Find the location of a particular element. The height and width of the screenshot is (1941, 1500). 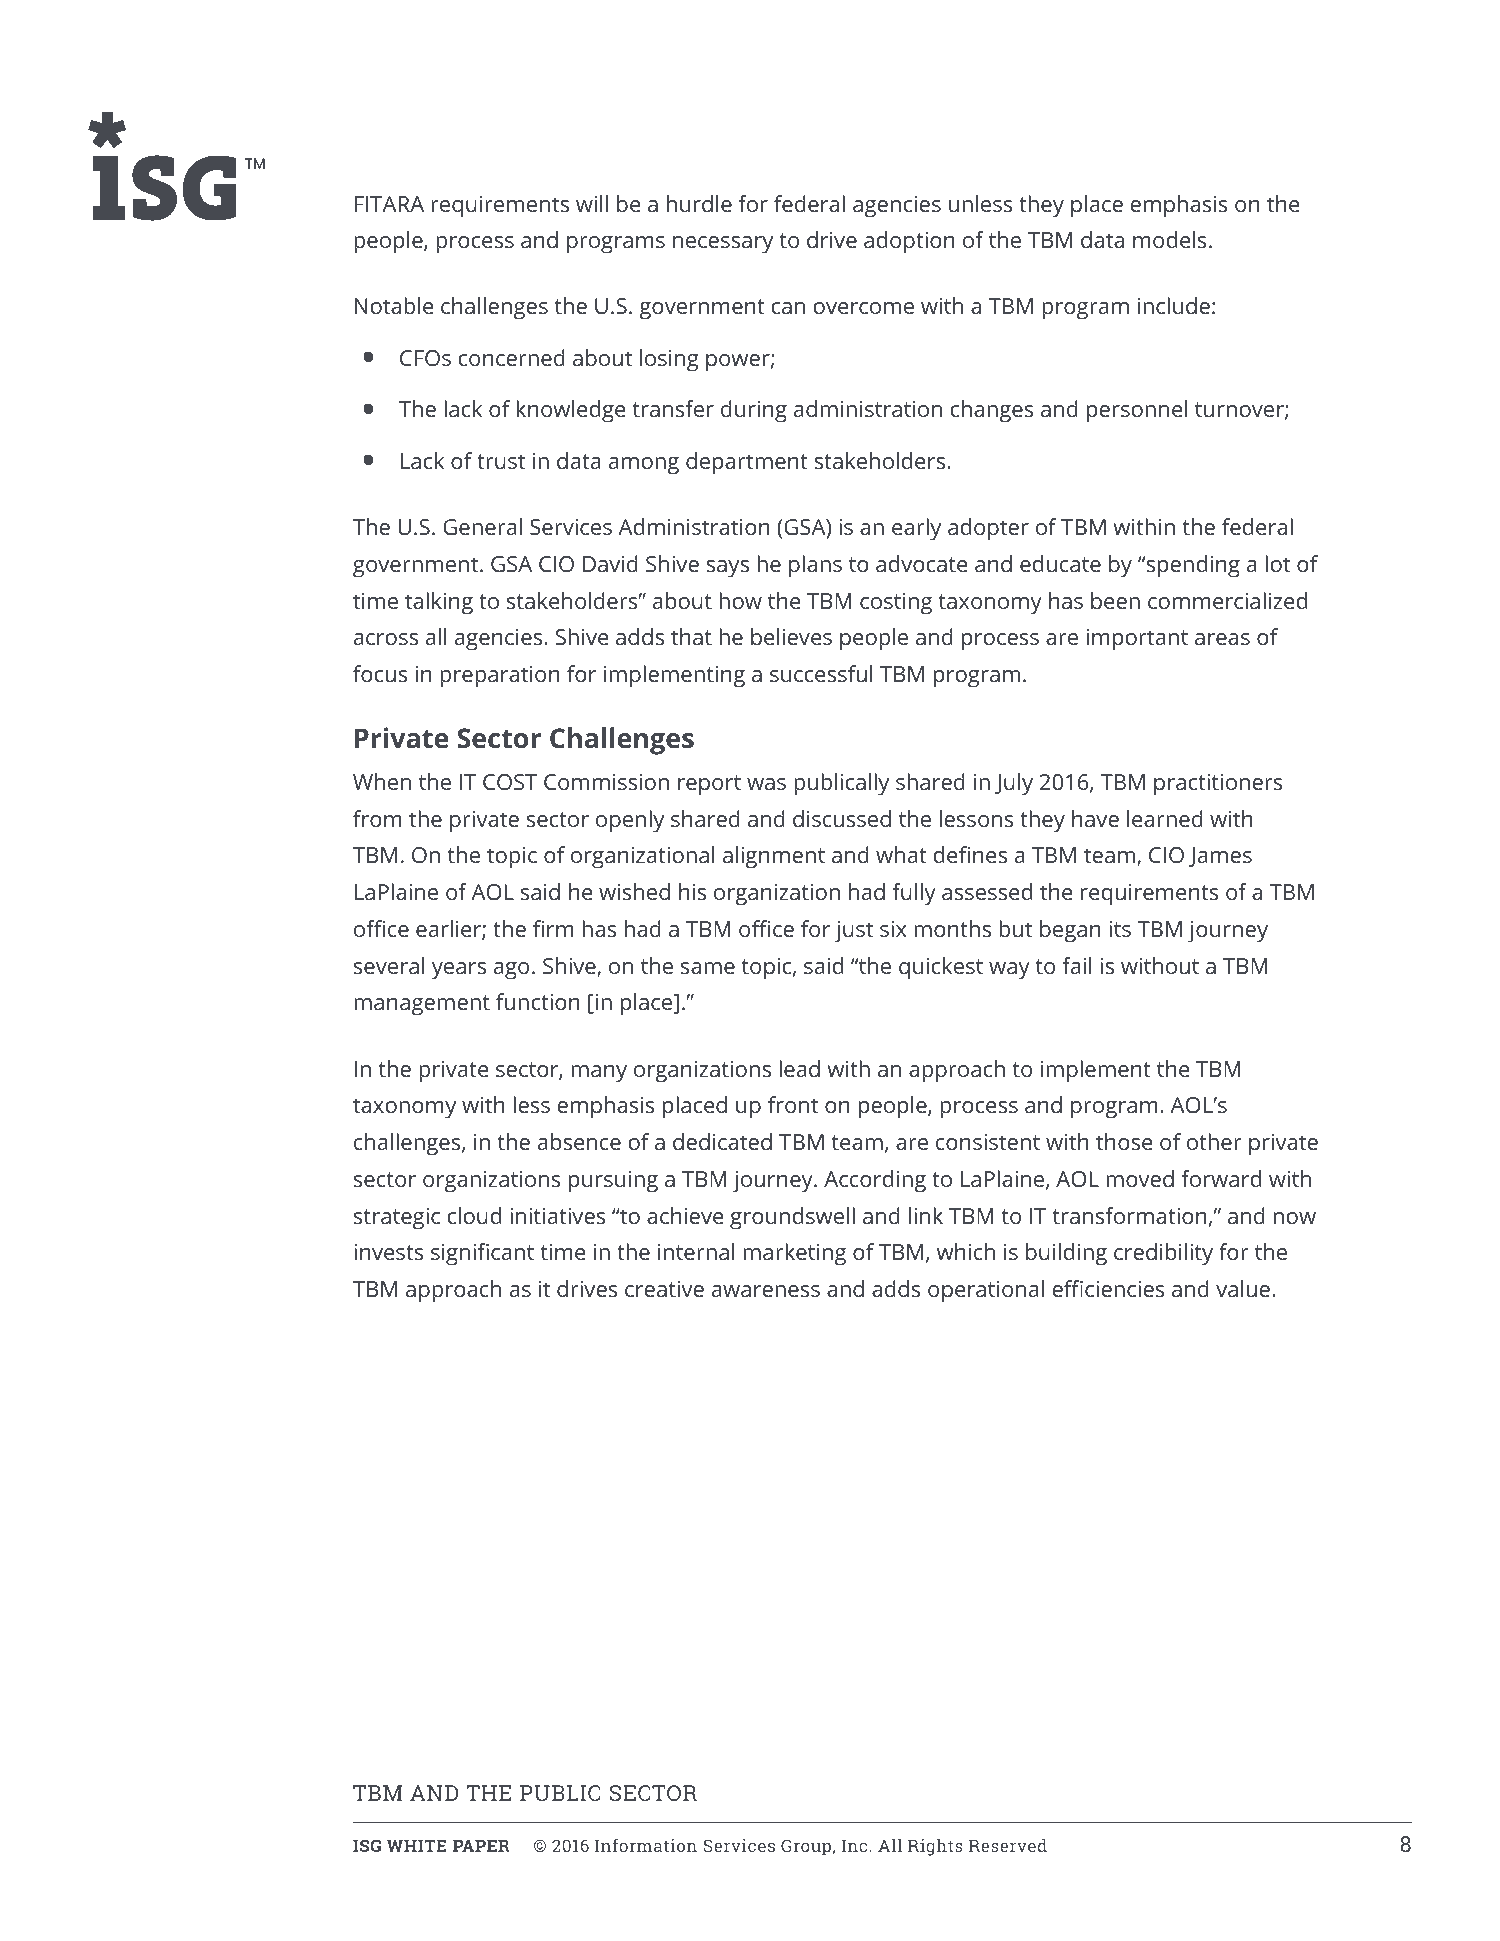

overcome is located at coordinates (863, 308).
